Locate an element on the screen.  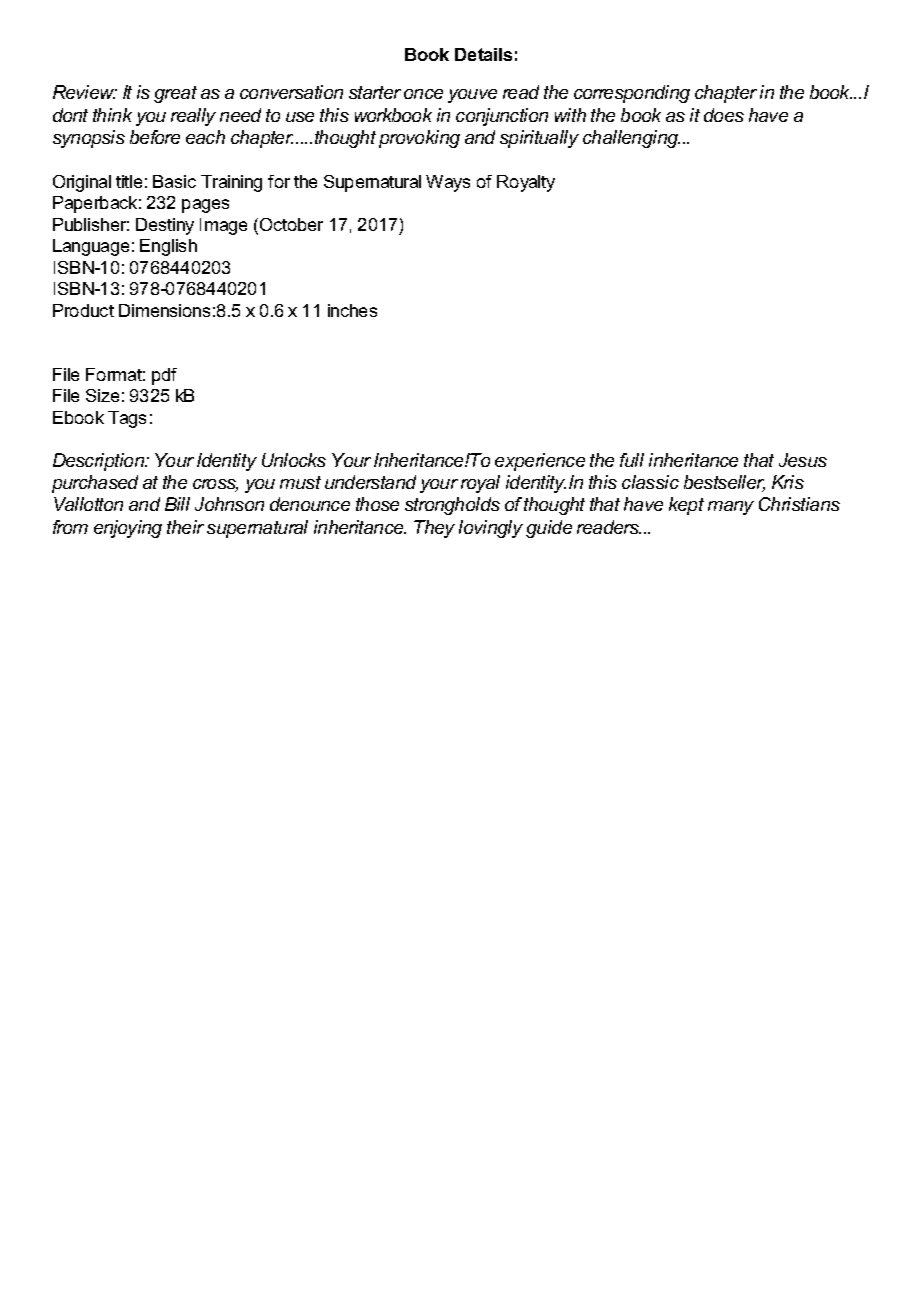
great is located at coordinates (175, 94).
